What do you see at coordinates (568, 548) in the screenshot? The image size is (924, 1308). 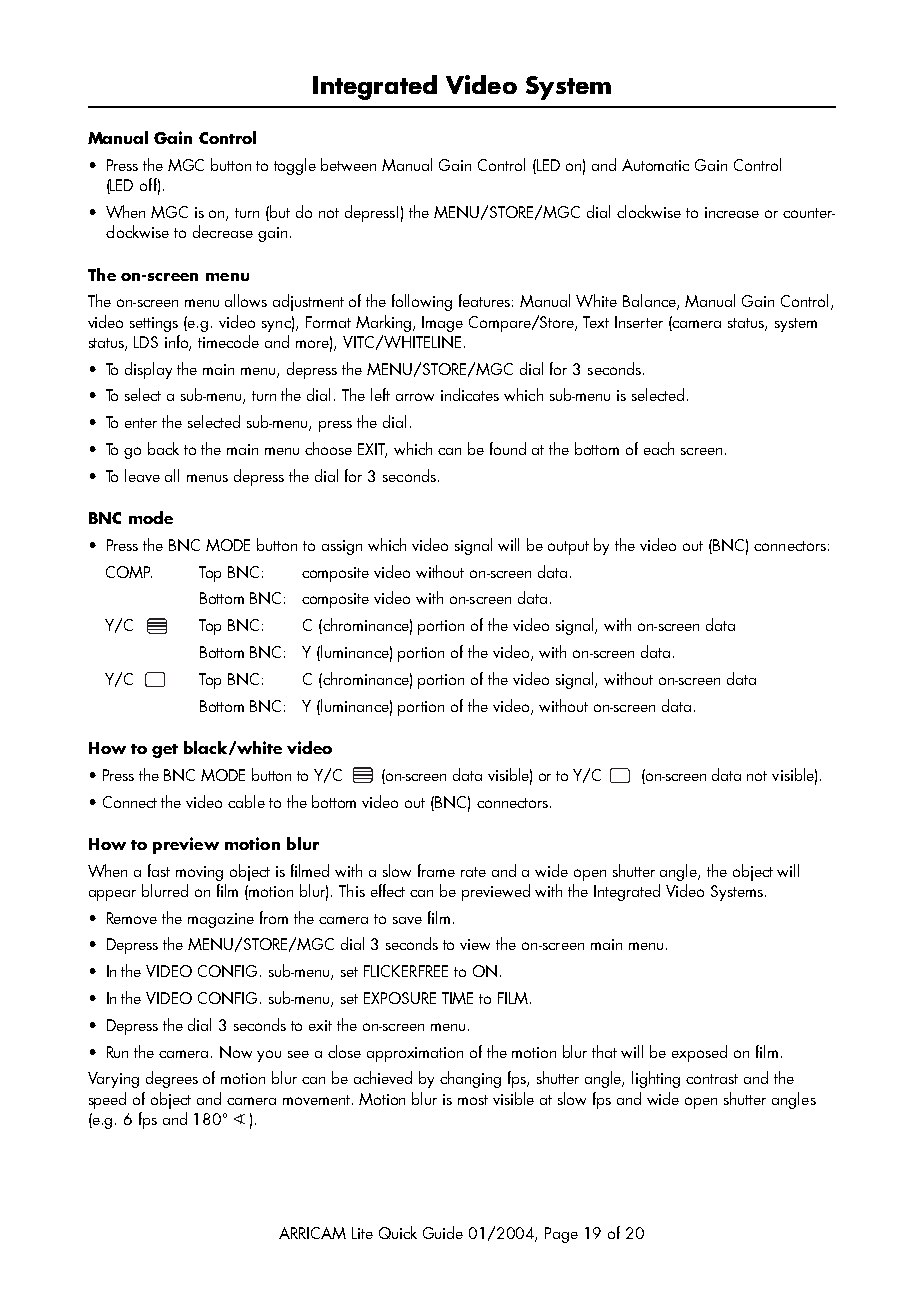 I see `output` at bounding box center [568, 548].
